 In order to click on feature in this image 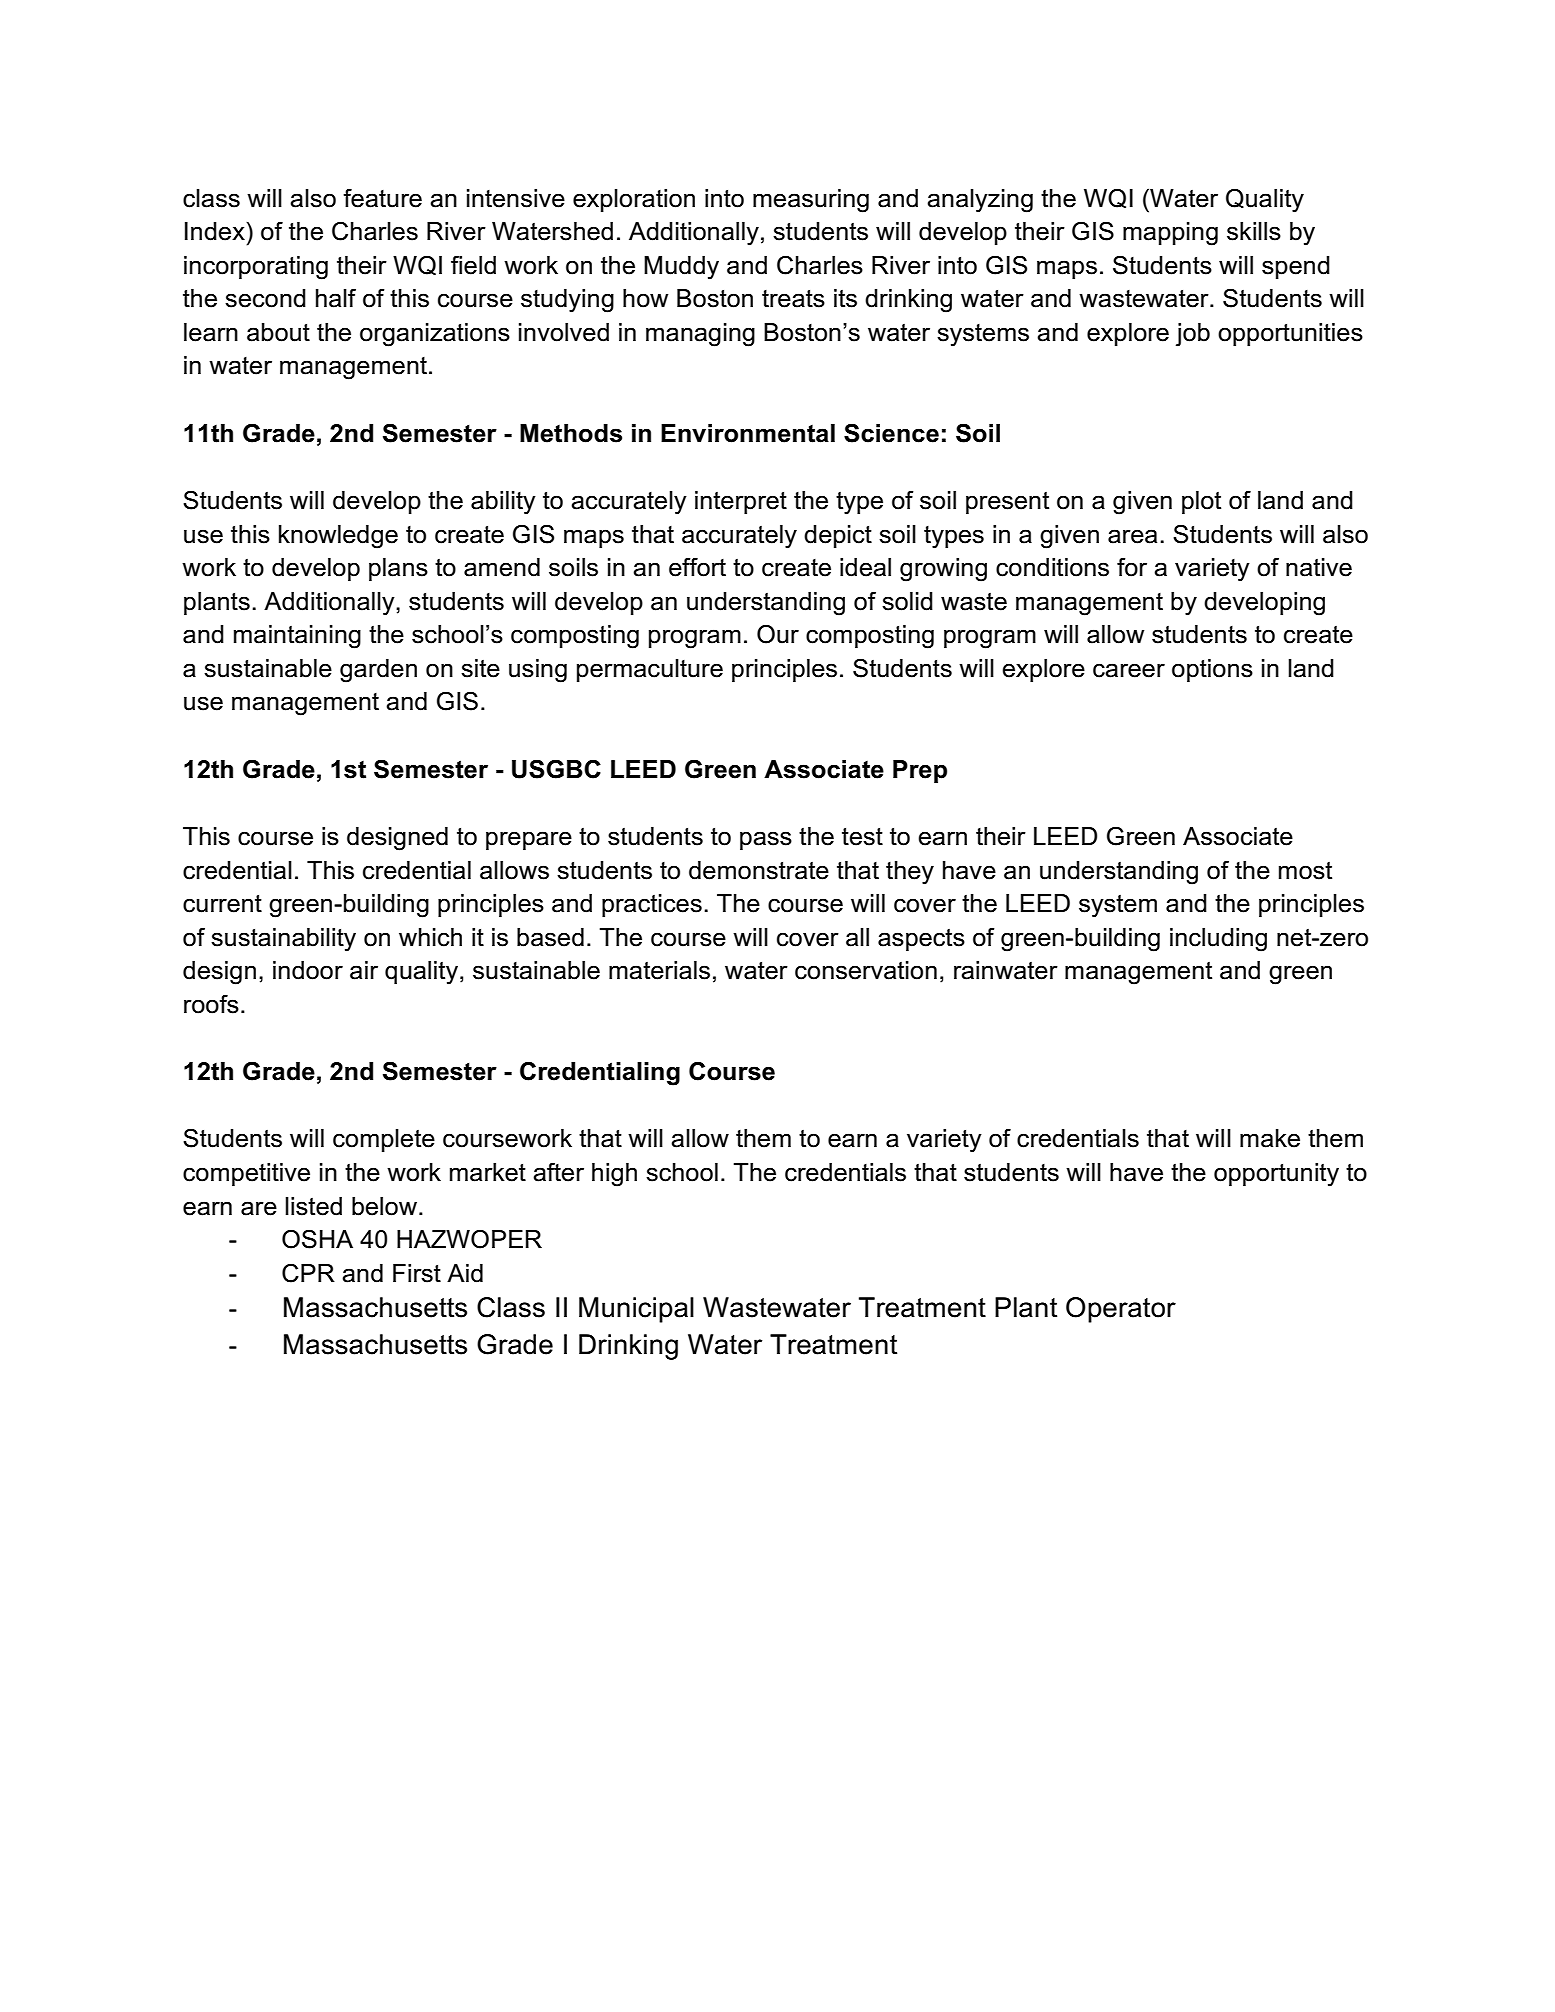, I will do `click(382, 198)`.
